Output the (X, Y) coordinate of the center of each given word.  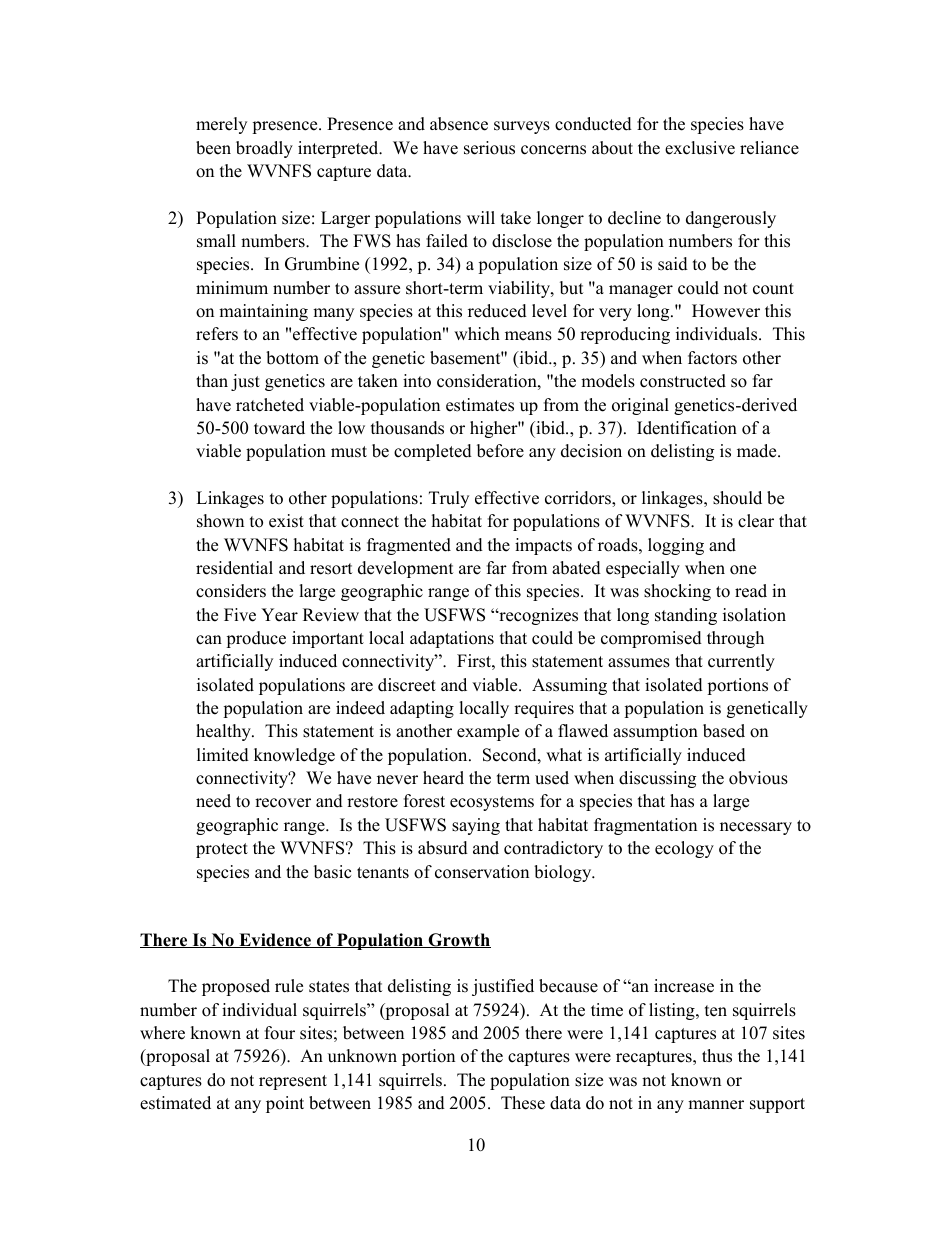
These (523, 1103)
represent (293, 1082)
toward (279, 428)
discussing (657, 779)
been (213, 148)
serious (489, 148)
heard (443, 778)
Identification (687, 428)
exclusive (700, 148)
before (500, 451)
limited (223, 755)
